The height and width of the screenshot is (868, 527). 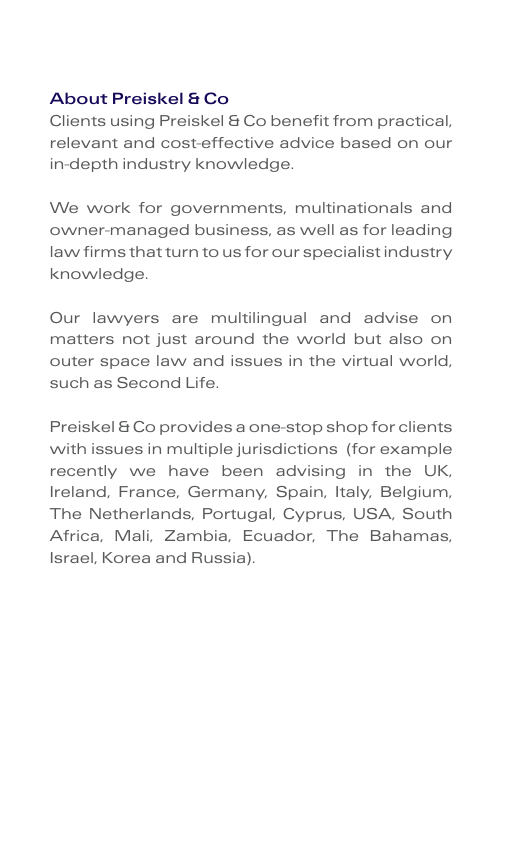 I want to click on Korea, so click(x=126, y=557).
